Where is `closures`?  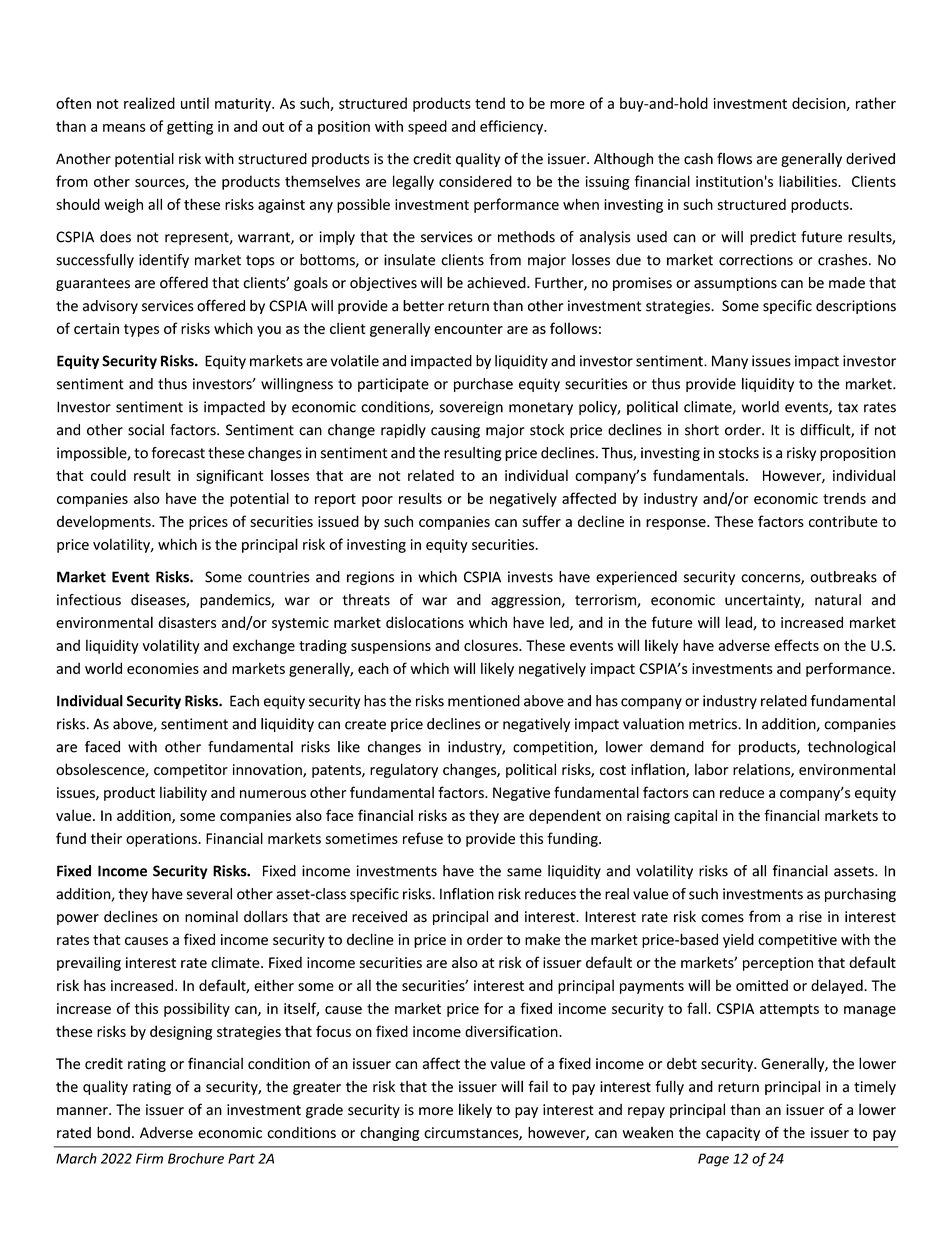
closures is located at coordinates (492, 645).
